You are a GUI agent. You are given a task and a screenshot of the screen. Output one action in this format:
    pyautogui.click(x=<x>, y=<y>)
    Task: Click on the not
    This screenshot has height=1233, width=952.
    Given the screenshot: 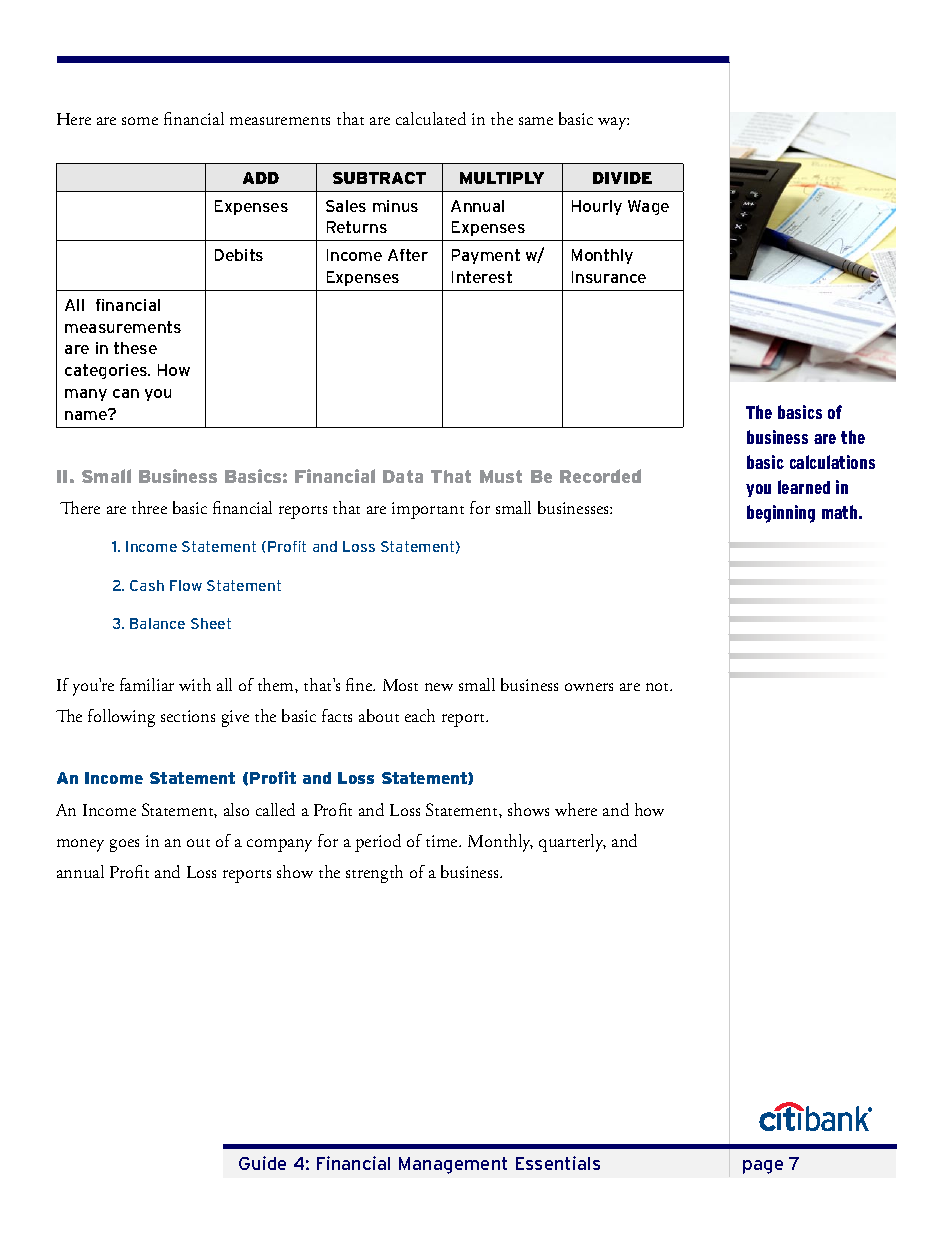 What is the action you would take?
    pyautogui.click(x=659, y=687)
